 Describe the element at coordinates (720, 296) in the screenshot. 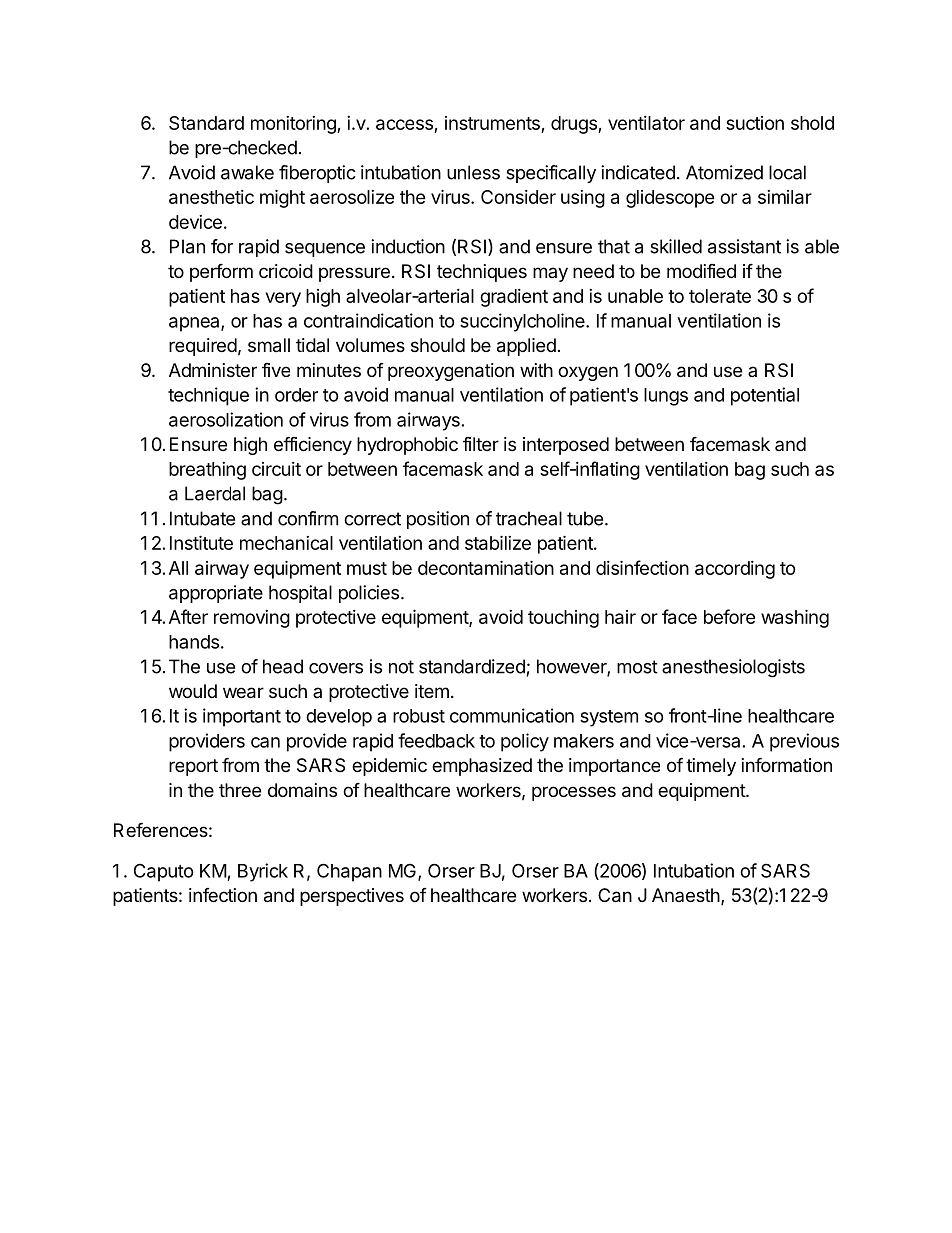

I see `tolerate` at that location.
